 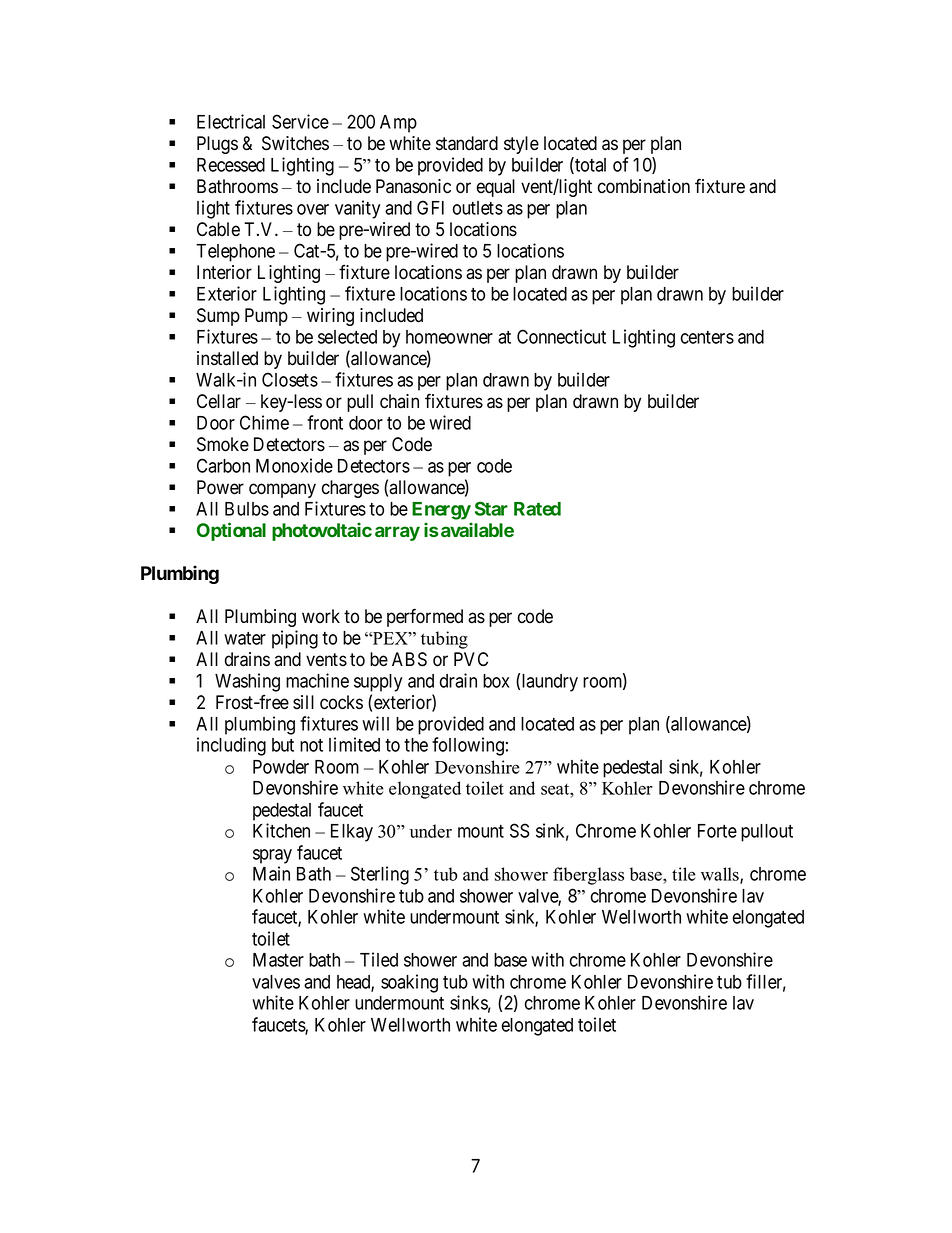 What do you see at coordinates (281, 767) in the screenshot?
I see `Powder` at bounding box center [281, 767].
